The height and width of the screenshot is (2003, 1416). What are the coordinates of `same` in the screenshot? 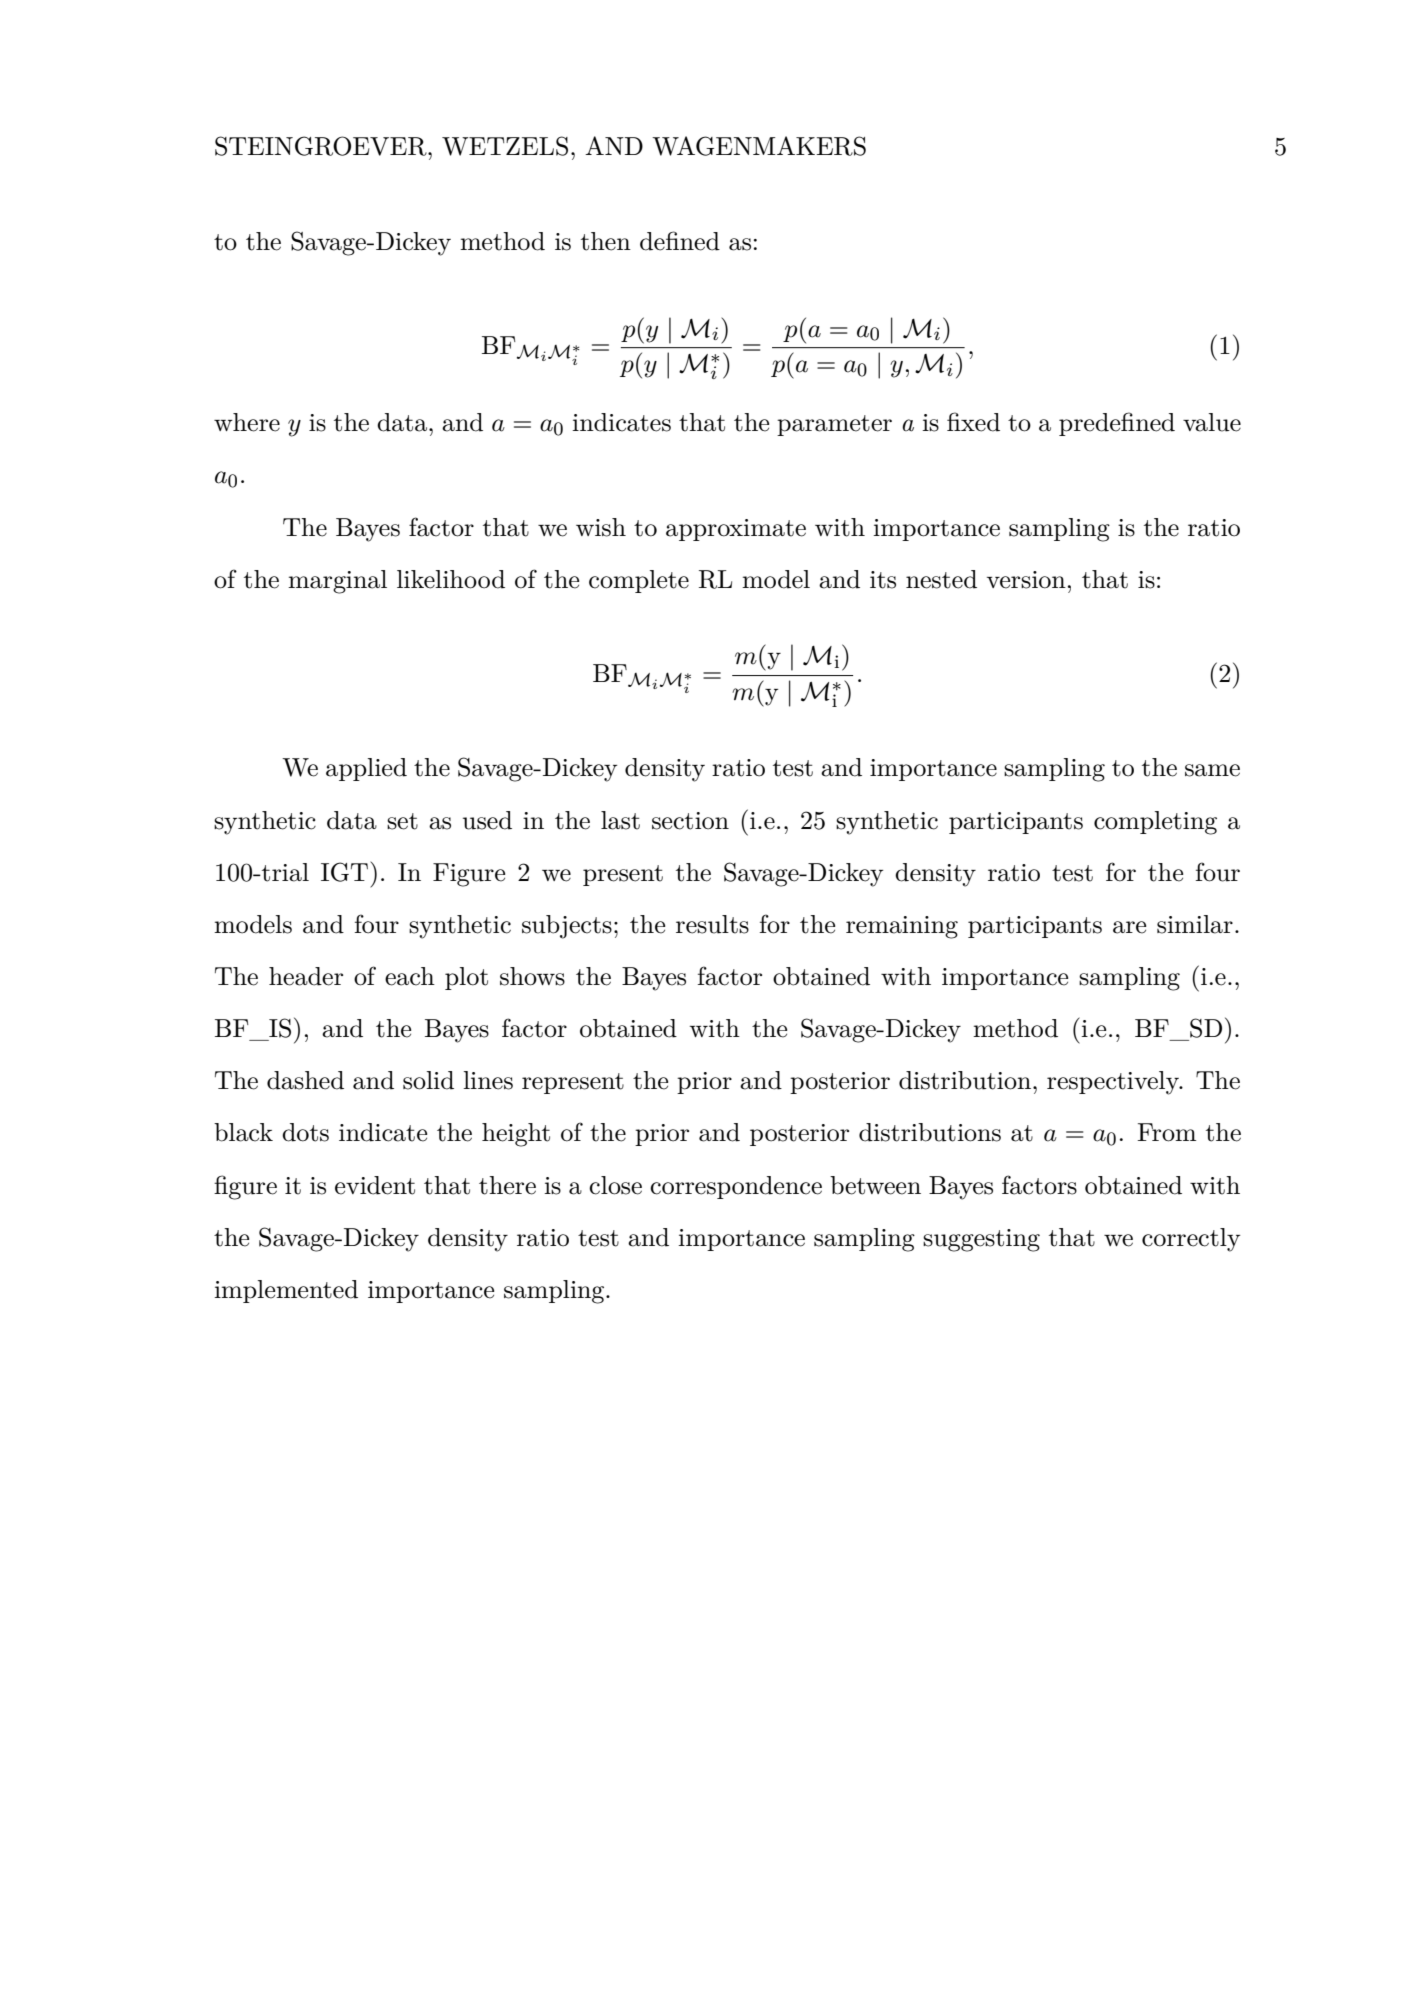 It's located at (1212, 770).
